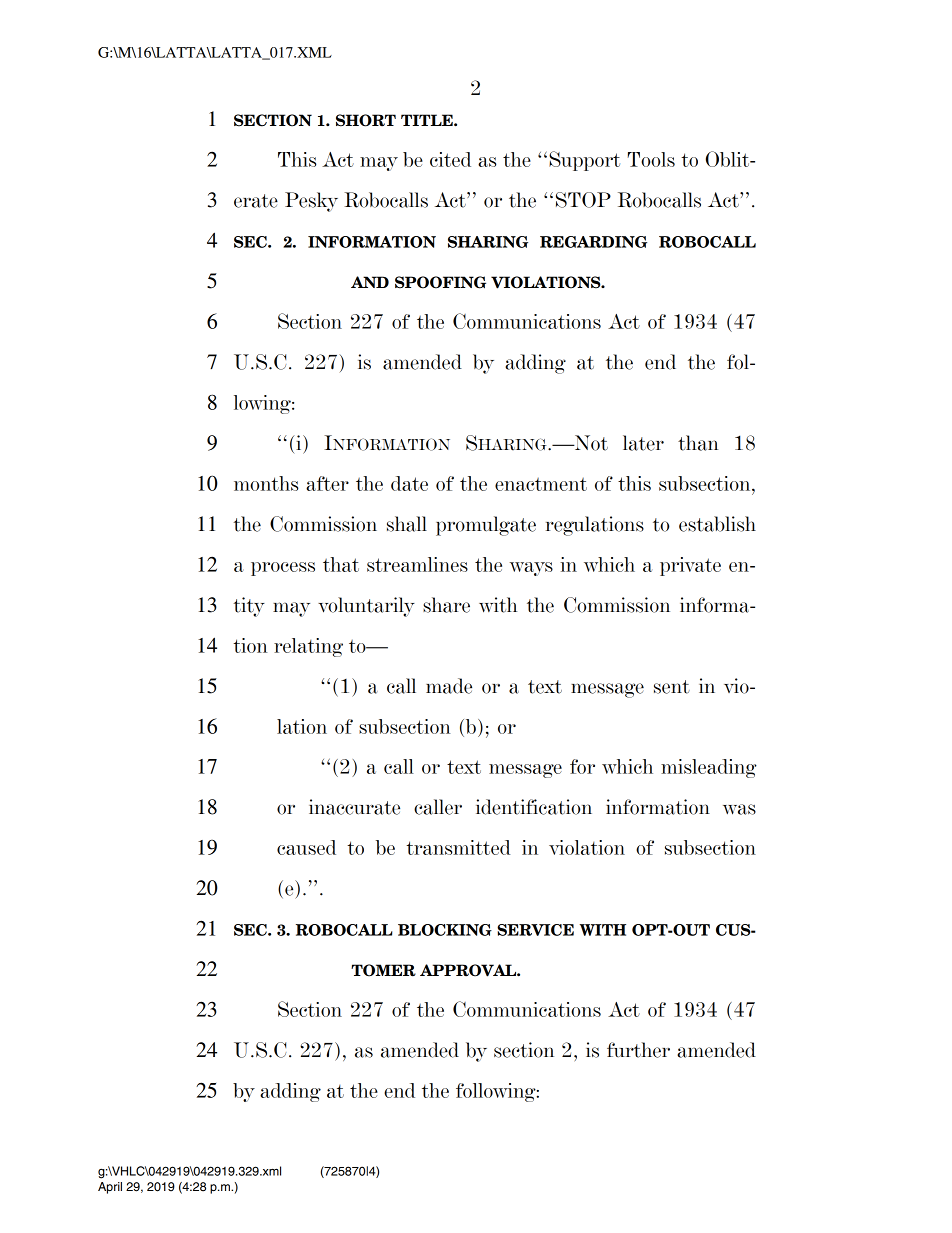 The height and width of the document is (1233, 952). What do you see at coordinates (643, 443) in the document?
I see `later` at bounding box center [643, 443].
